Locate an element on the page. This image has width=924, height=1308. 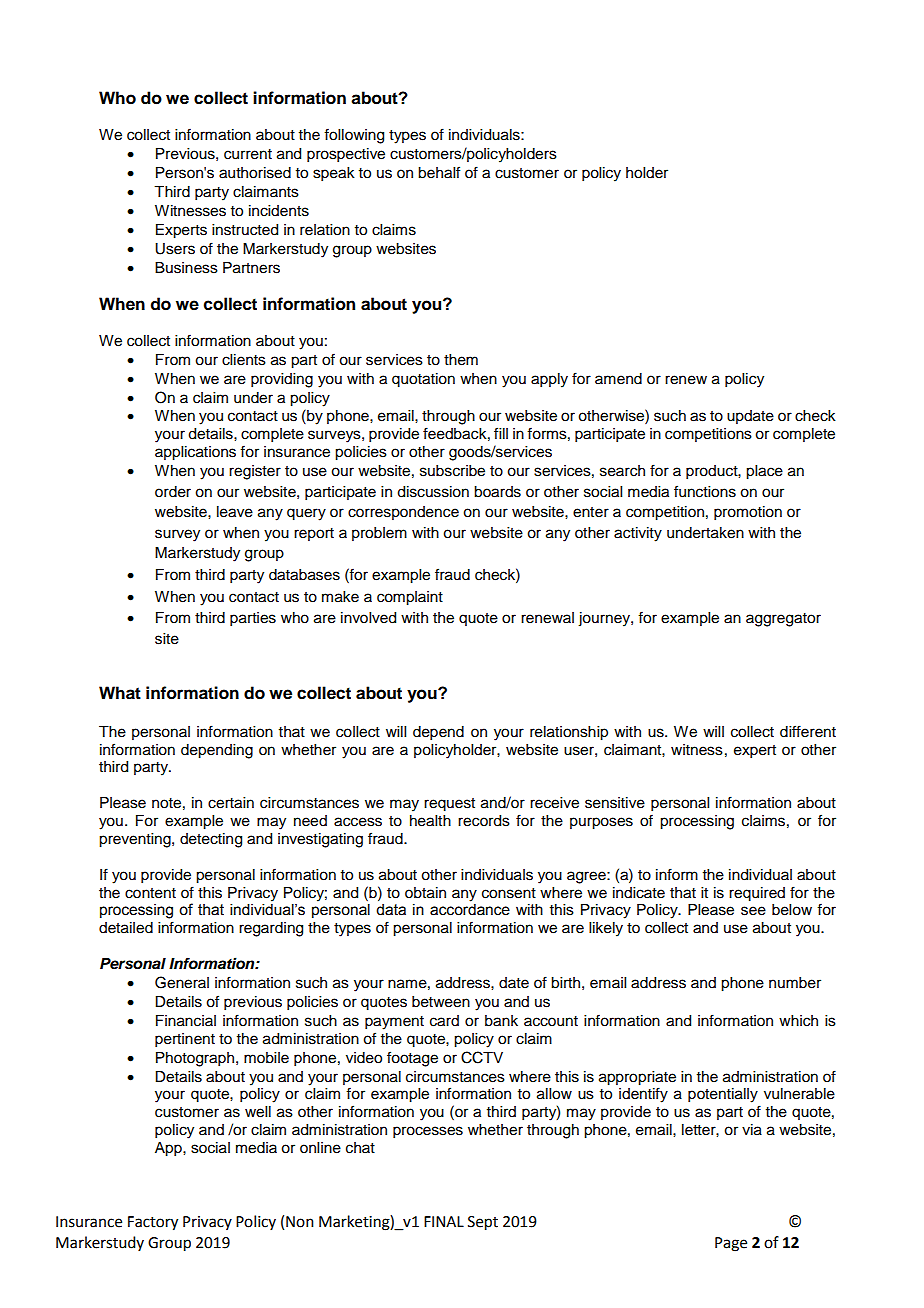
leave is located at coordinates (235, 512).
